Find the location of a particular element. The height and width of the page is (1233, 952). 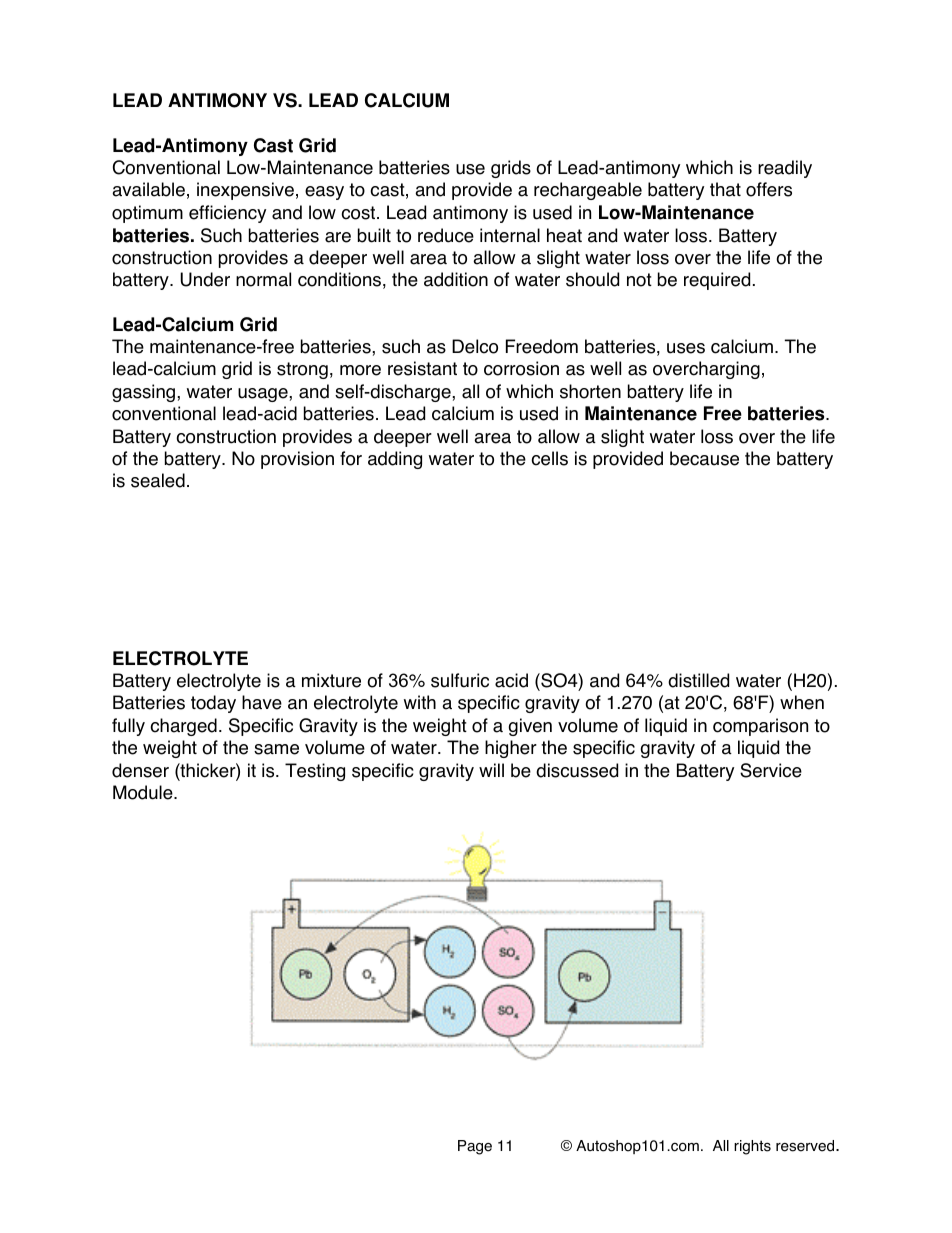

Service is located at coordinates (771, 770).
